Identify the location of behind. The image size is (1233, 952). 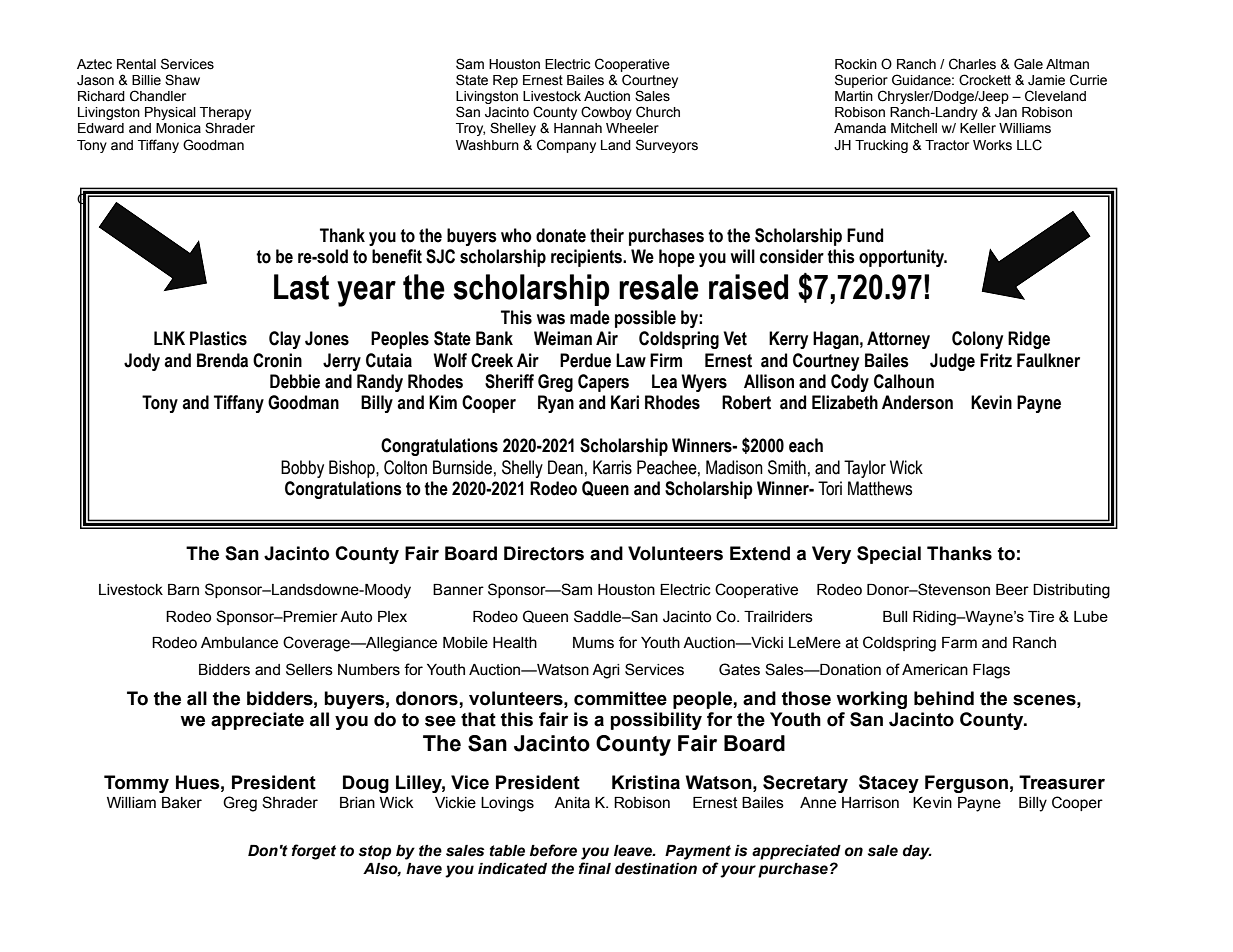
(944, 698).
